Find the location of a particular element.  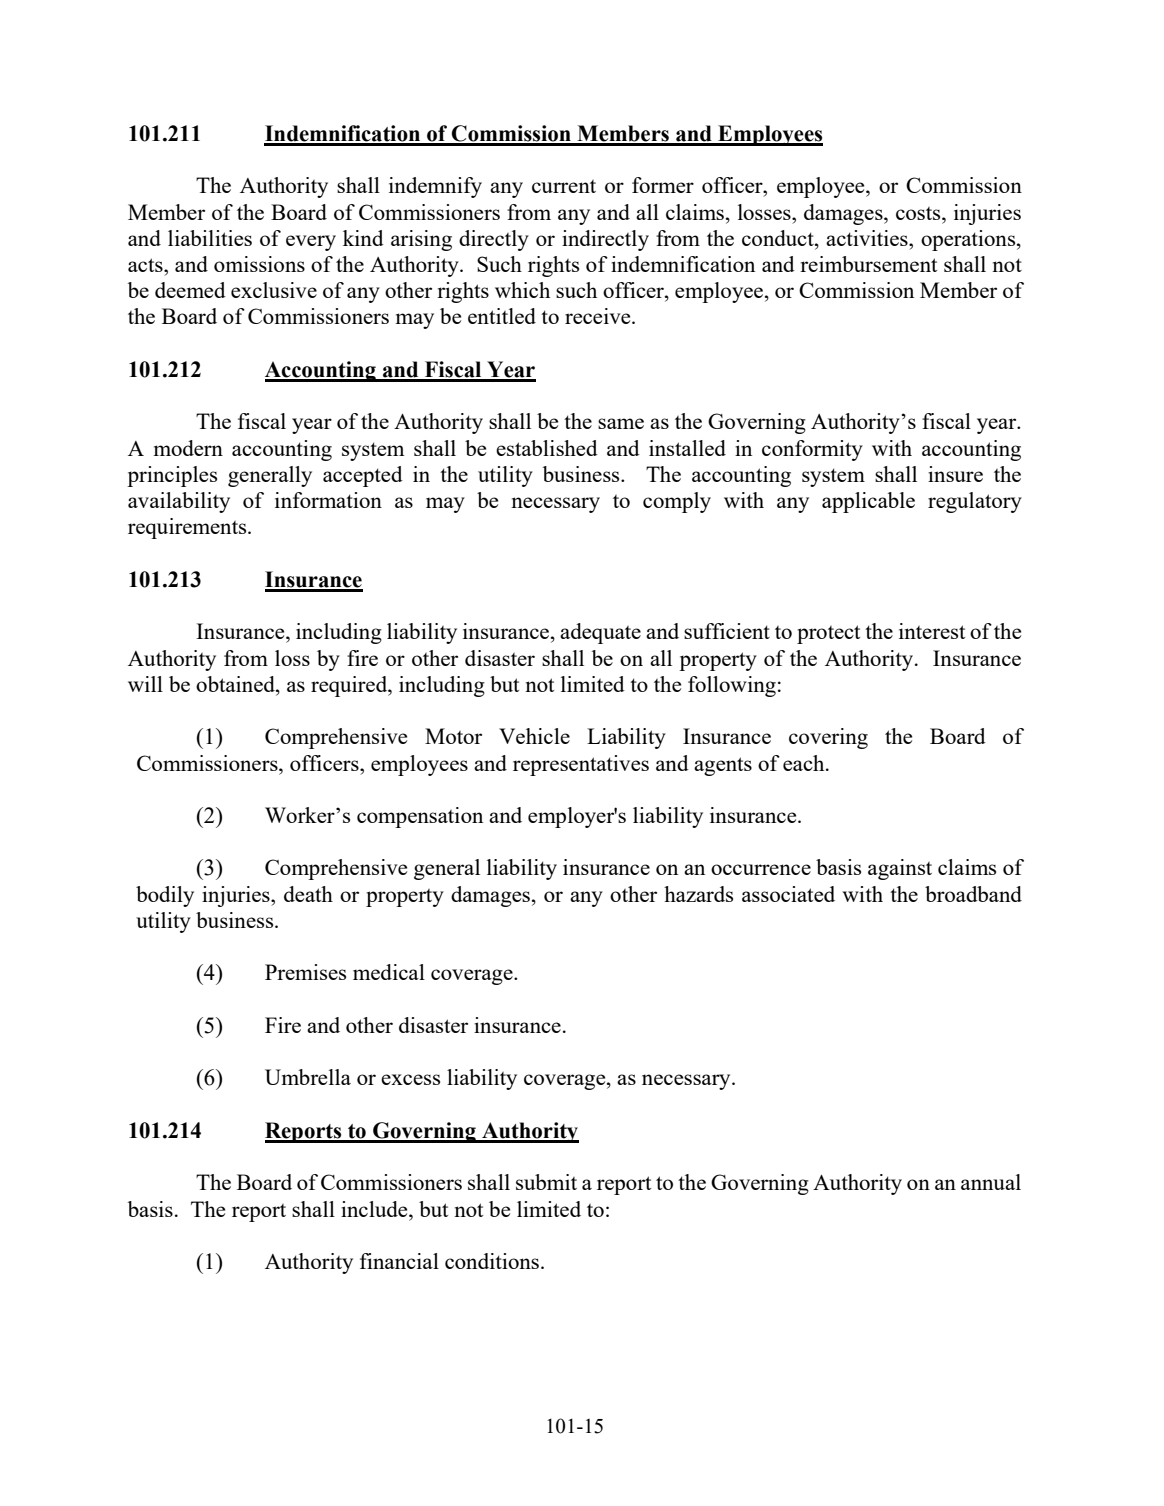

established is located at coordinates (547, 448).
